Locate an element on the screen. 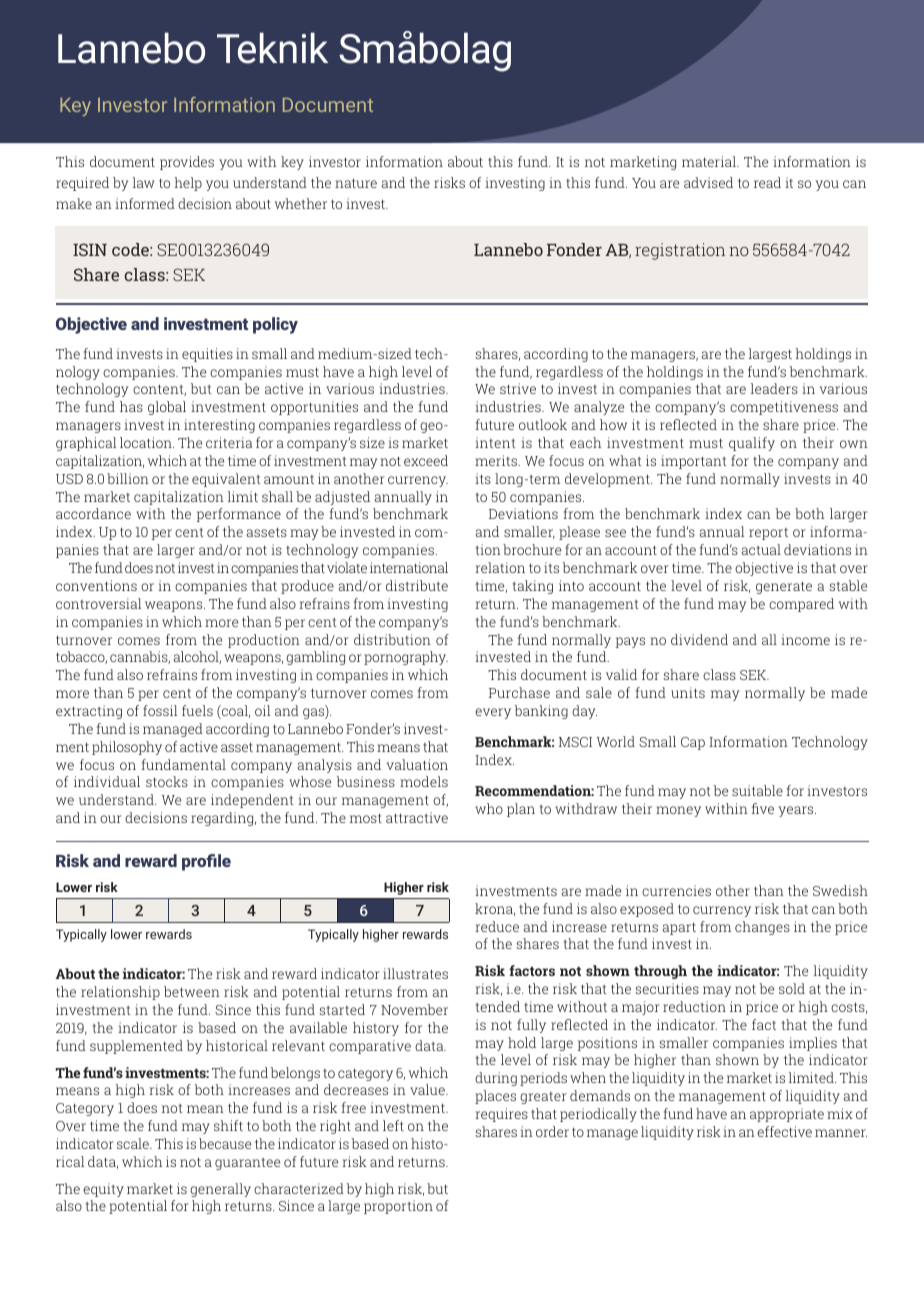 The image size is (924, 1308). distribute is located at coordinates (417, 585).
